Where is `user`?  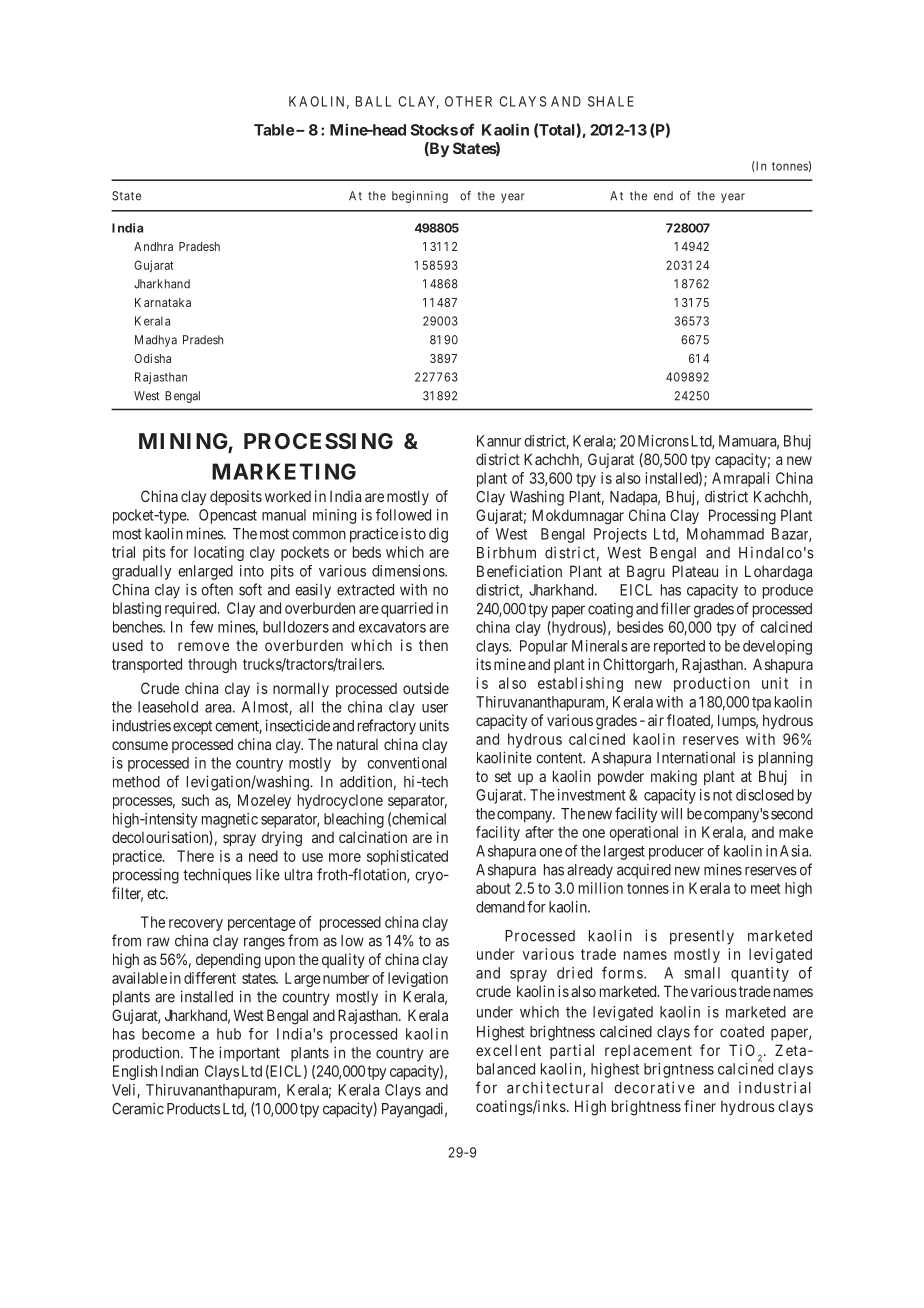 user is located at coordinates (435, 708).
